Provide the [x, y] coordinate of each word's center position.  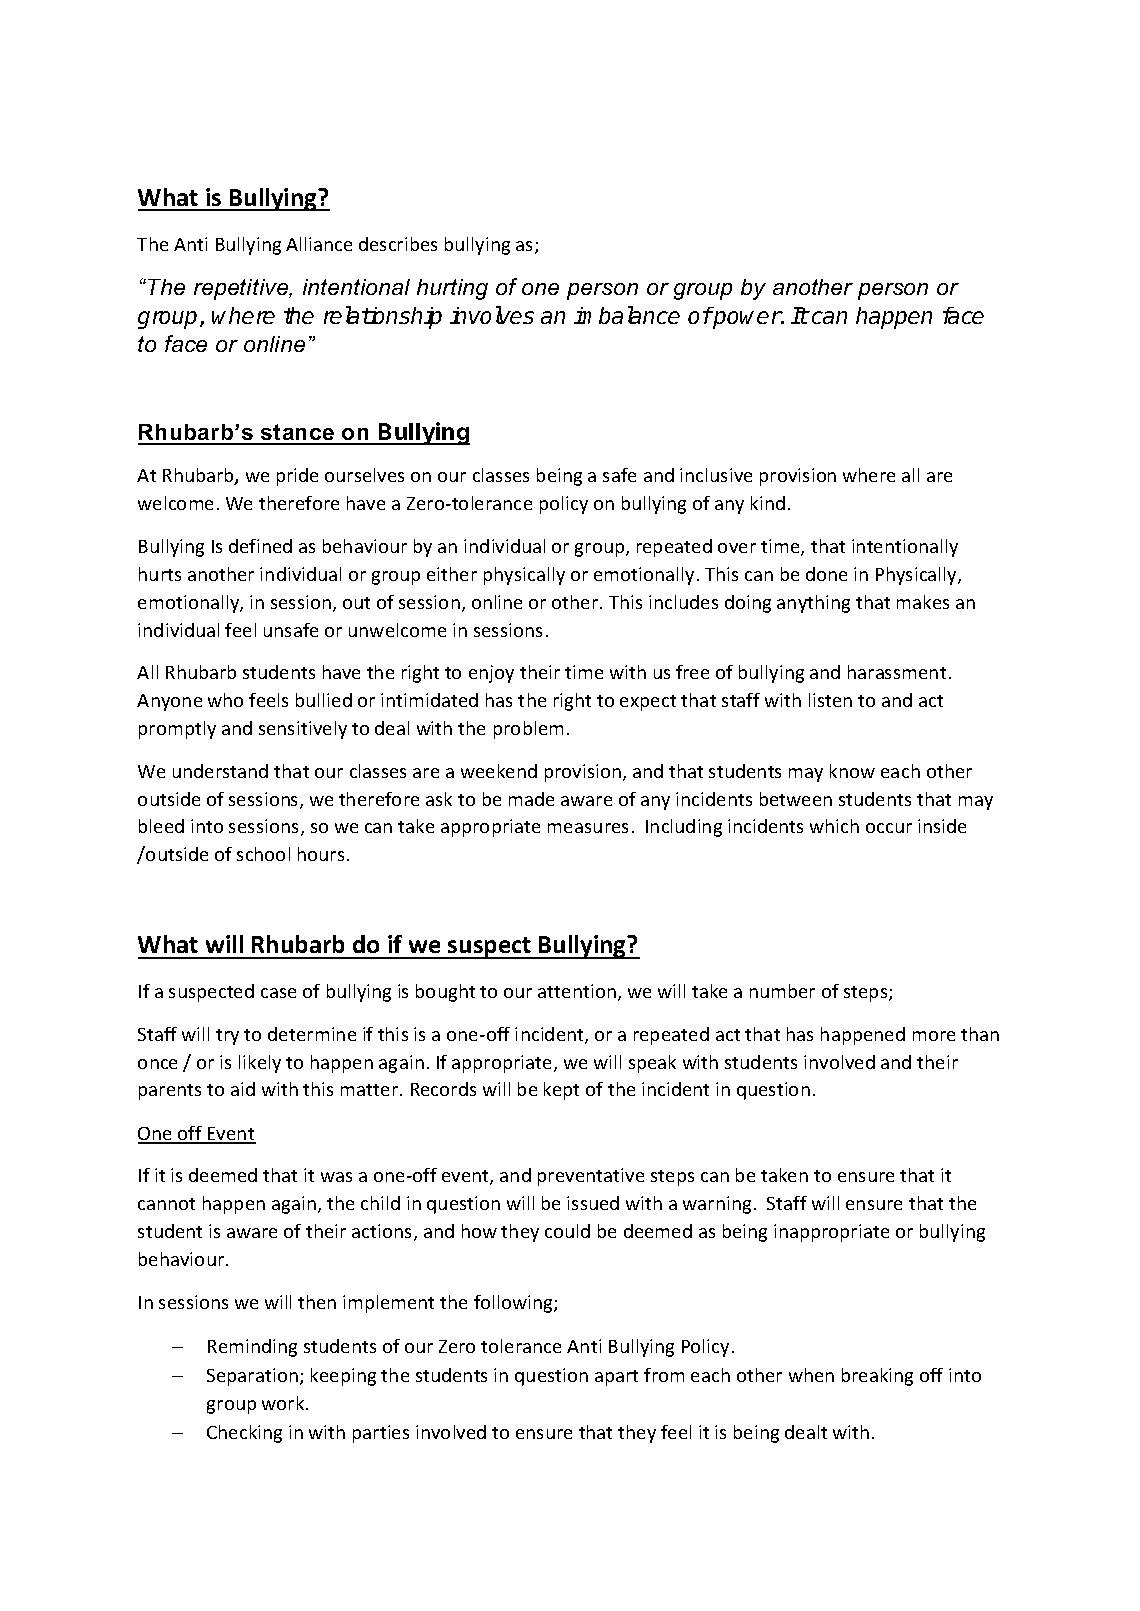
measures [588, 828]
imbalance [627, 315]
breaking [877, 1377]
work [284, 1403]
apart [616, 1378]
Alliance [319, 244]
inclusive [716, 475]
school [263, 854]
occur [889, 828]
